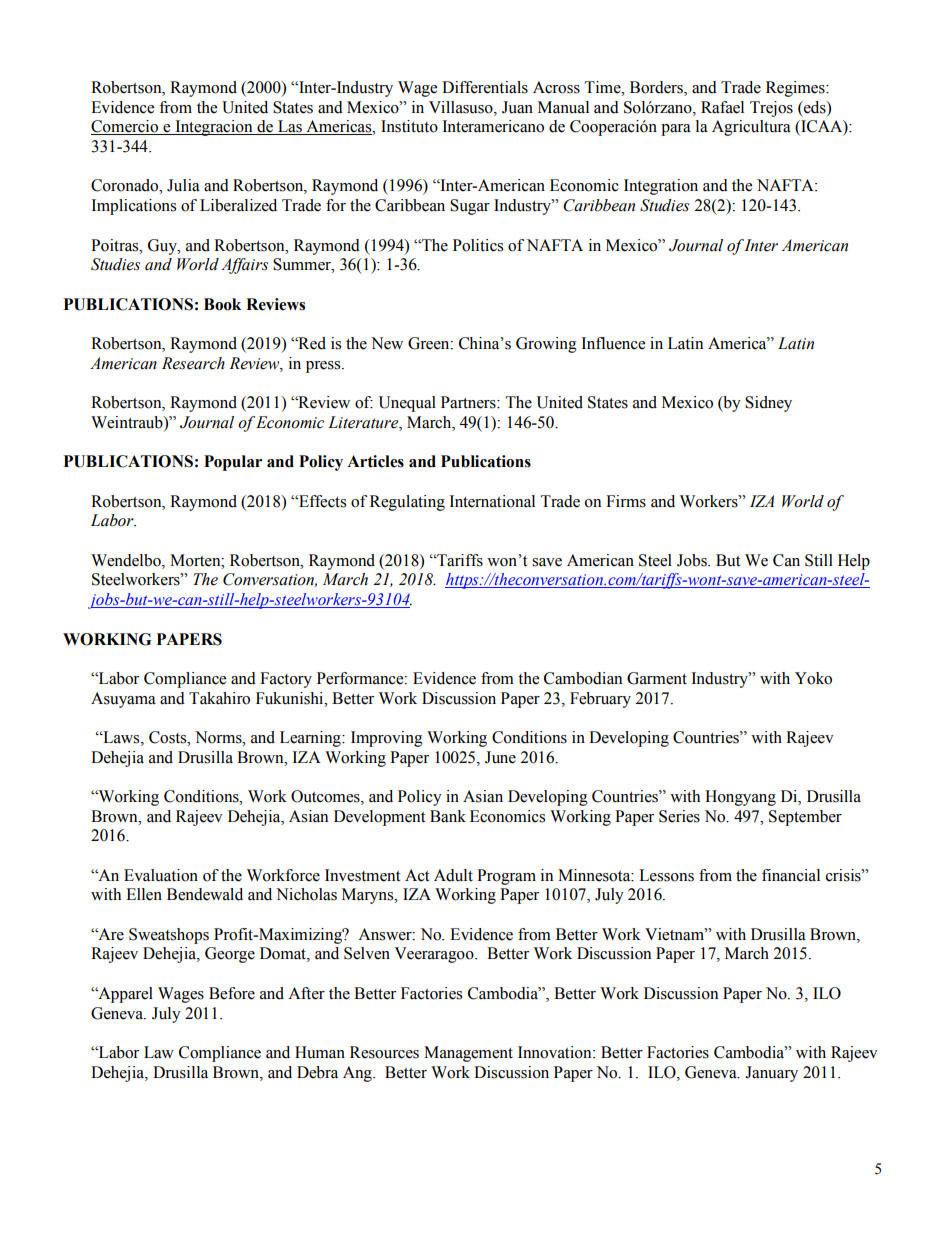 Image resolution: width=952 pixels, height=1233 pixels. Describe the element at coordinates (485, 87) in the screenshot. I see `Differentials` at that location.
